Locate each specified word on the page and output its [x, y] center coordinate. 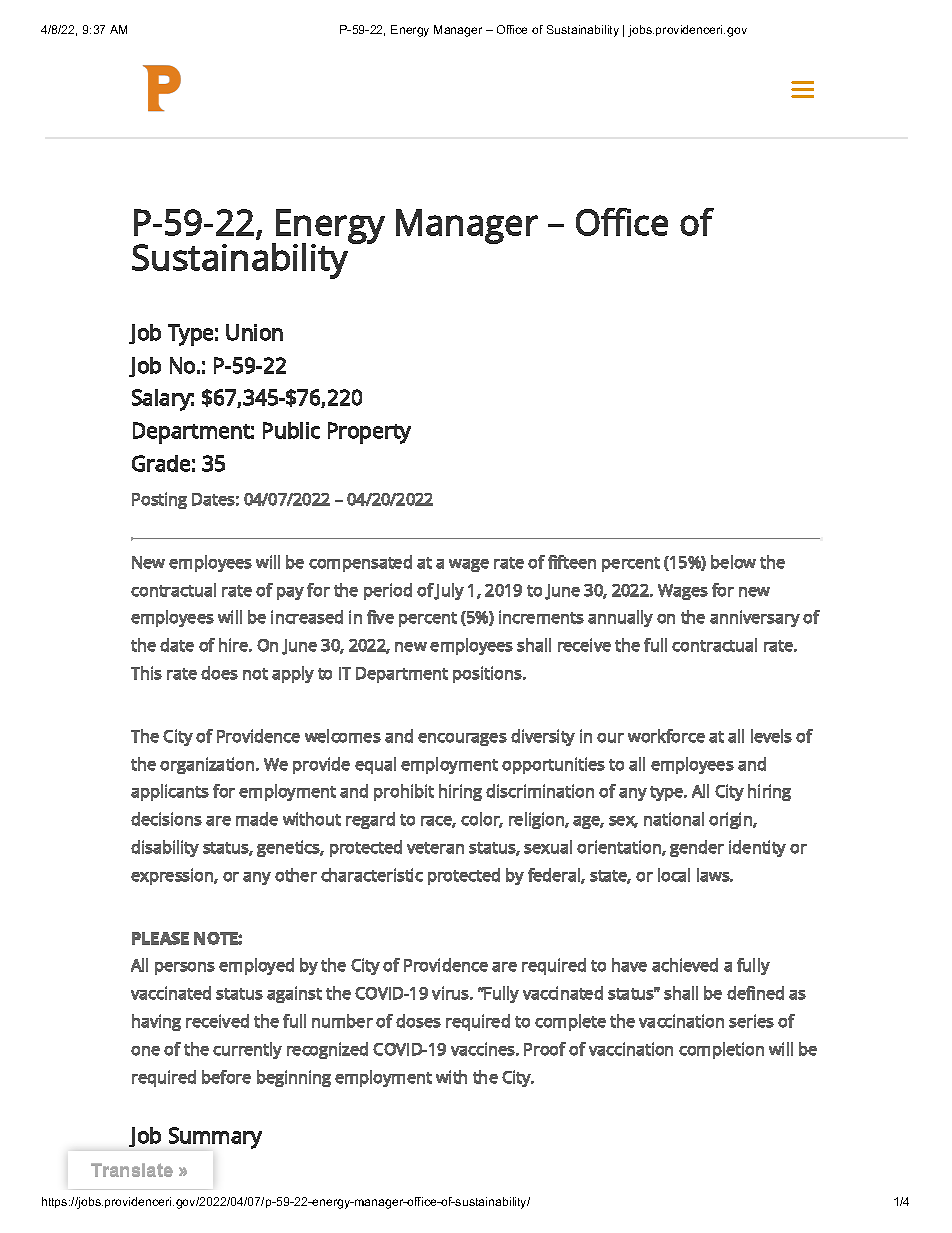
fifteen [572, 562]
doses [418, 1021]
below [733, 562]
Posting [159, 500]
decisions [166, 819]
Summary [215, 1138]
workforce [666, 736]
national [674, 819]
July [449, 591]
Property [369, 433]
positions [488, 674]
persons [185, 968]
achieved [685, 965]
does [219, 673]
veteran [435, 848]
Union [254, 332]
